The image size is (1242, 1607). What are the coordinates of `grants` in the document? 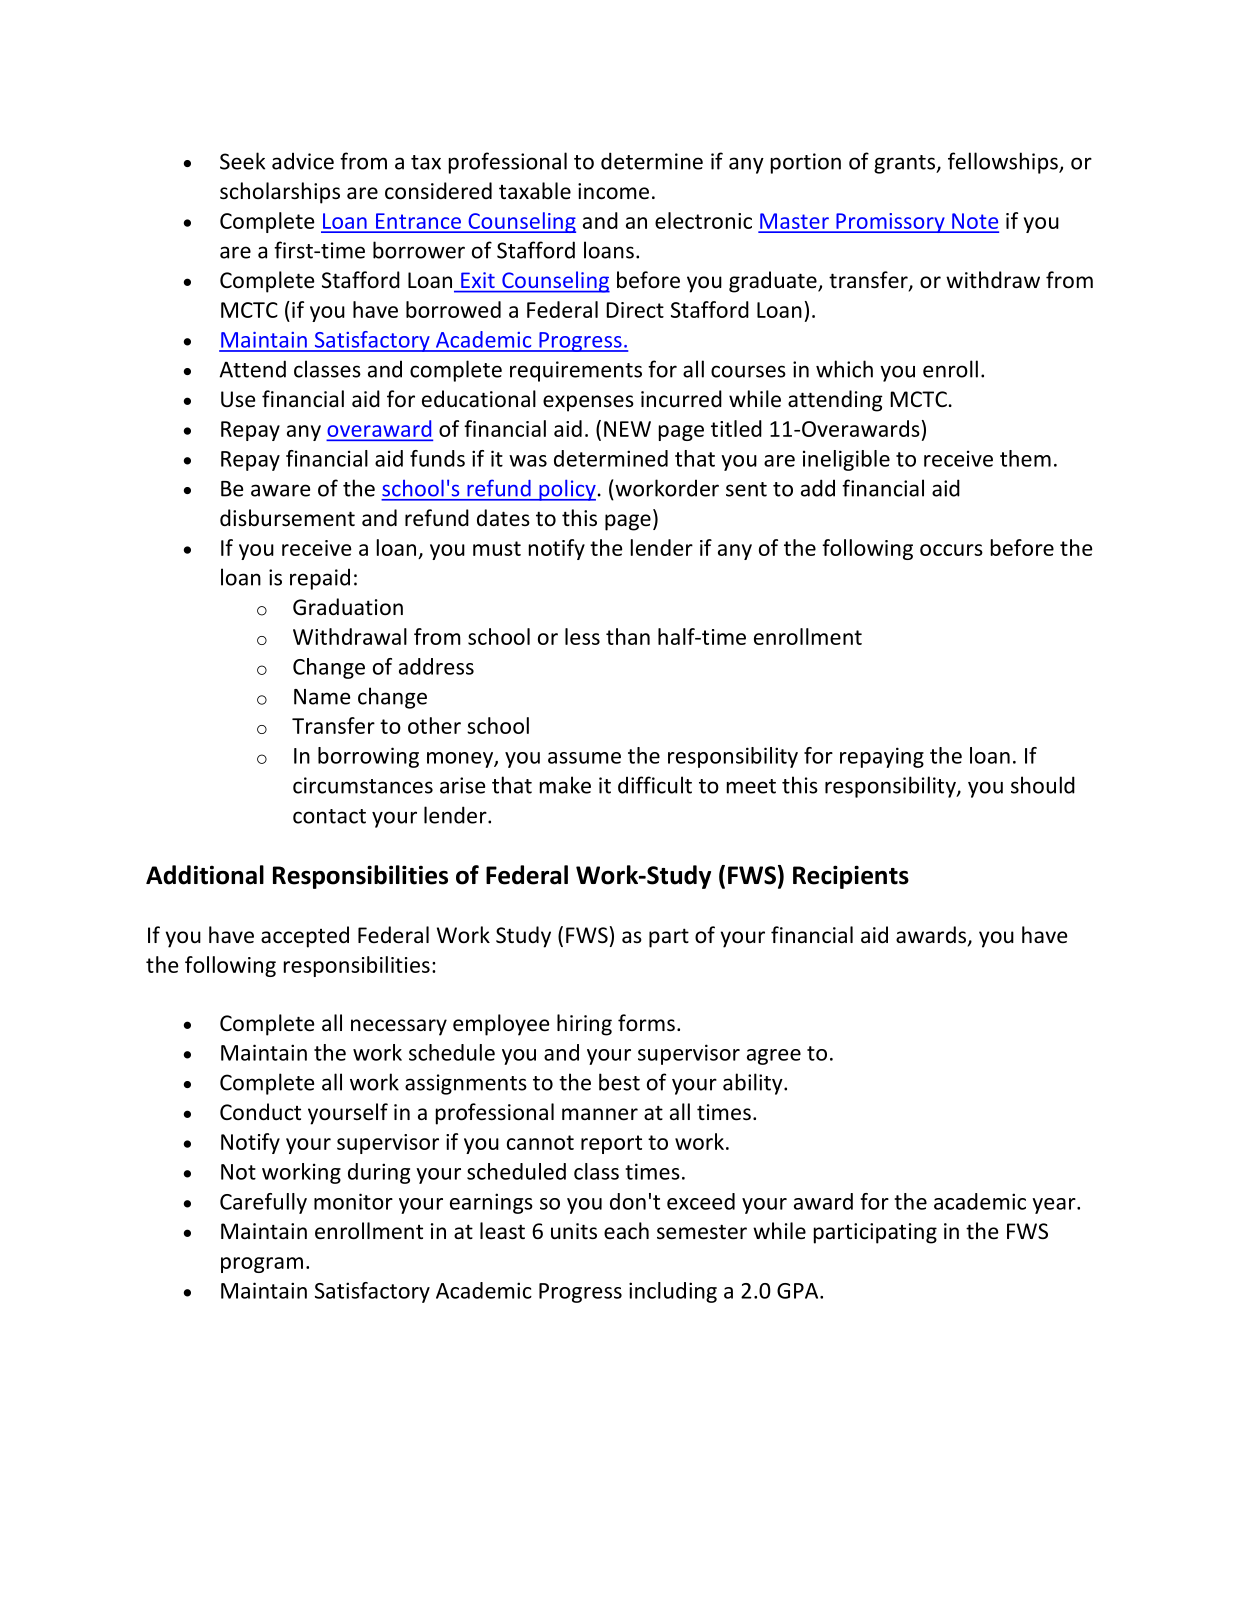 It's located at (906, 164).
